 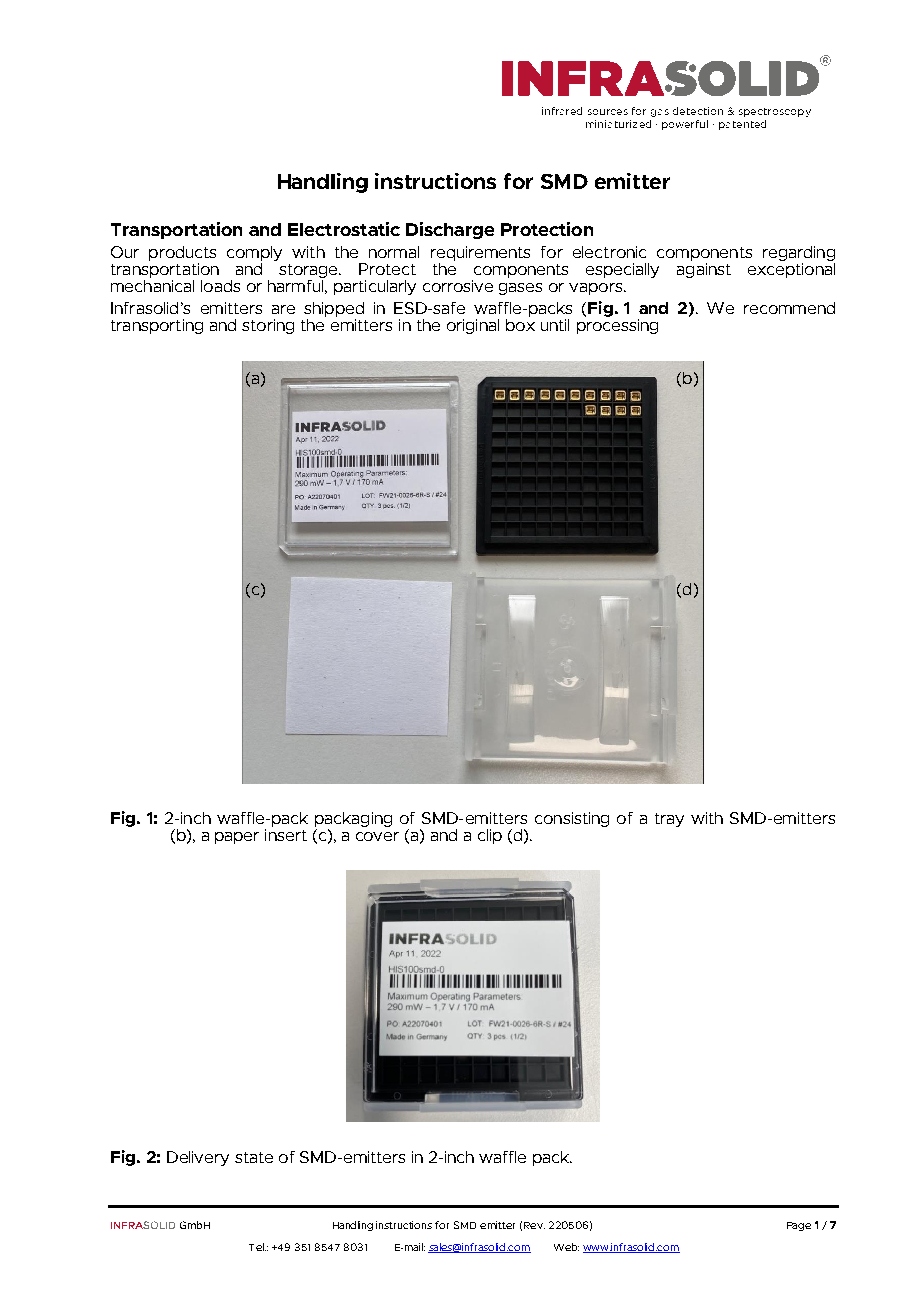 What do you see at coordinates (562, 111) in the document?
I see `infrared` at bounding box center [562, 111].
